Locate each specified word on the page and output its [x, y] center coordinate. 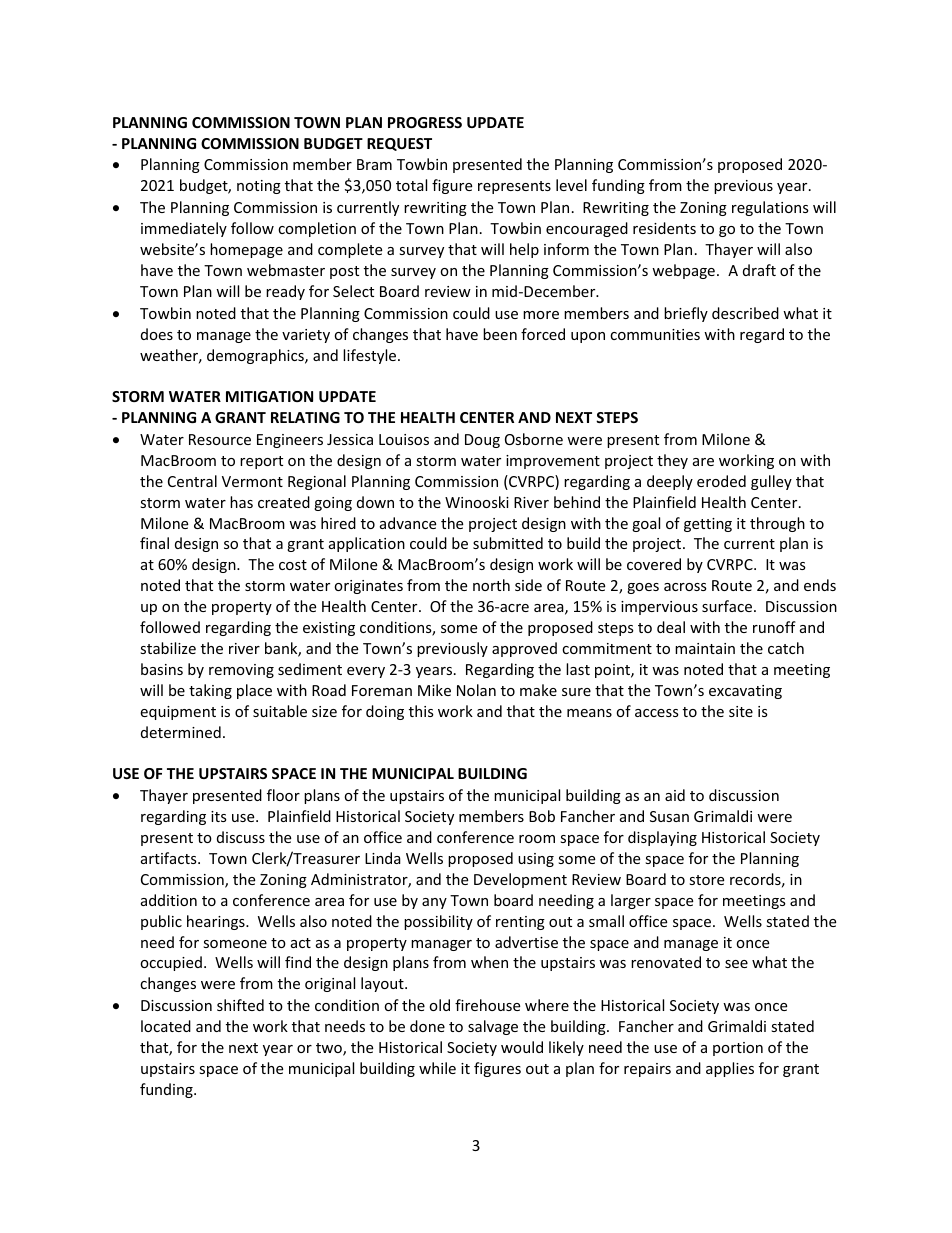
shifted [240, 1005]
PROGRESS [425, 122]
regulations [770, 208]
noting [259, 187]
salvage [493, 1027]
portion [738, 1049]
